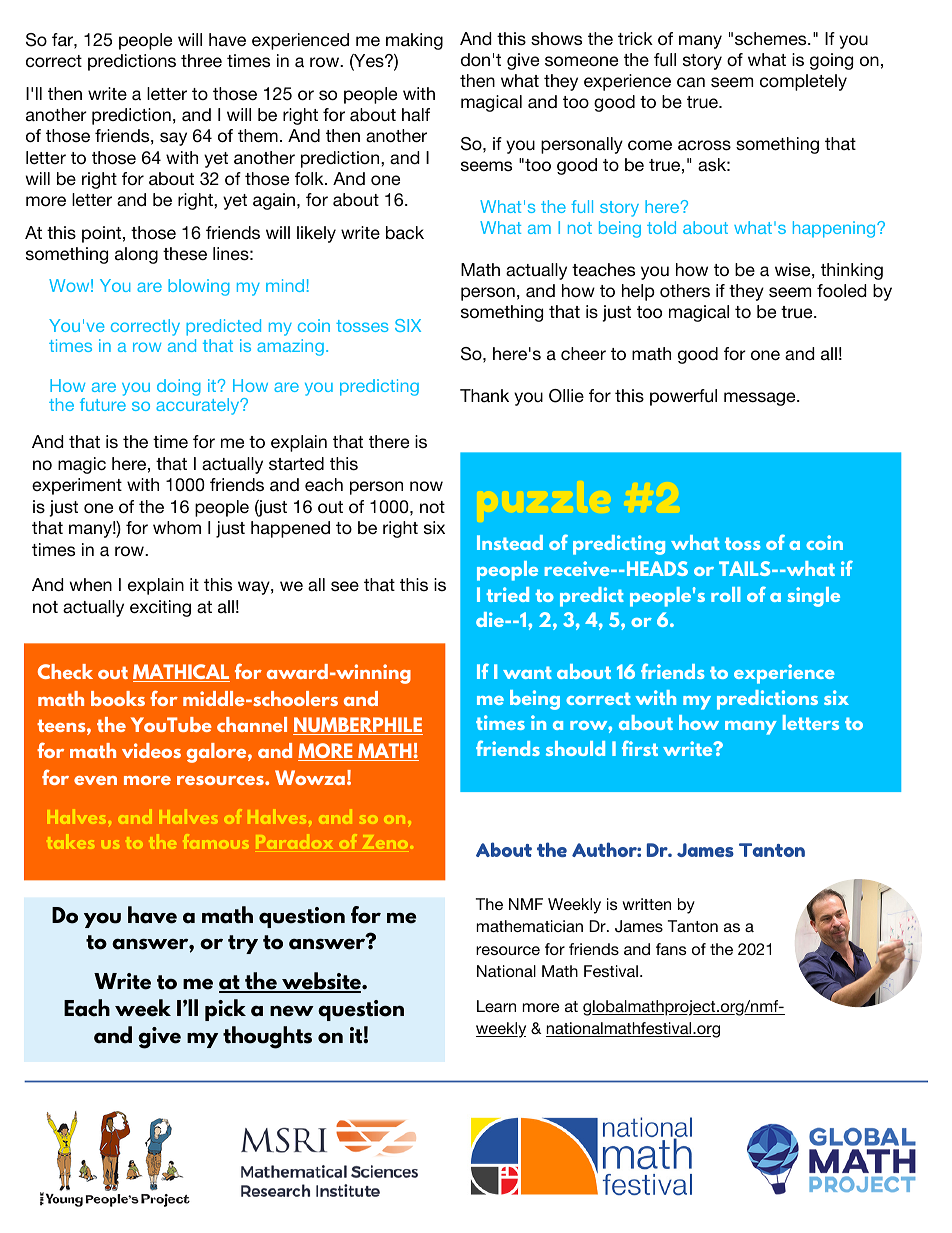 Image resolution: width=952 pixels, height=1233 pixels. What do you see at coordinates (225, 1010) in the screenshot?
I see `pick` at bounding box center [225, 1010].
